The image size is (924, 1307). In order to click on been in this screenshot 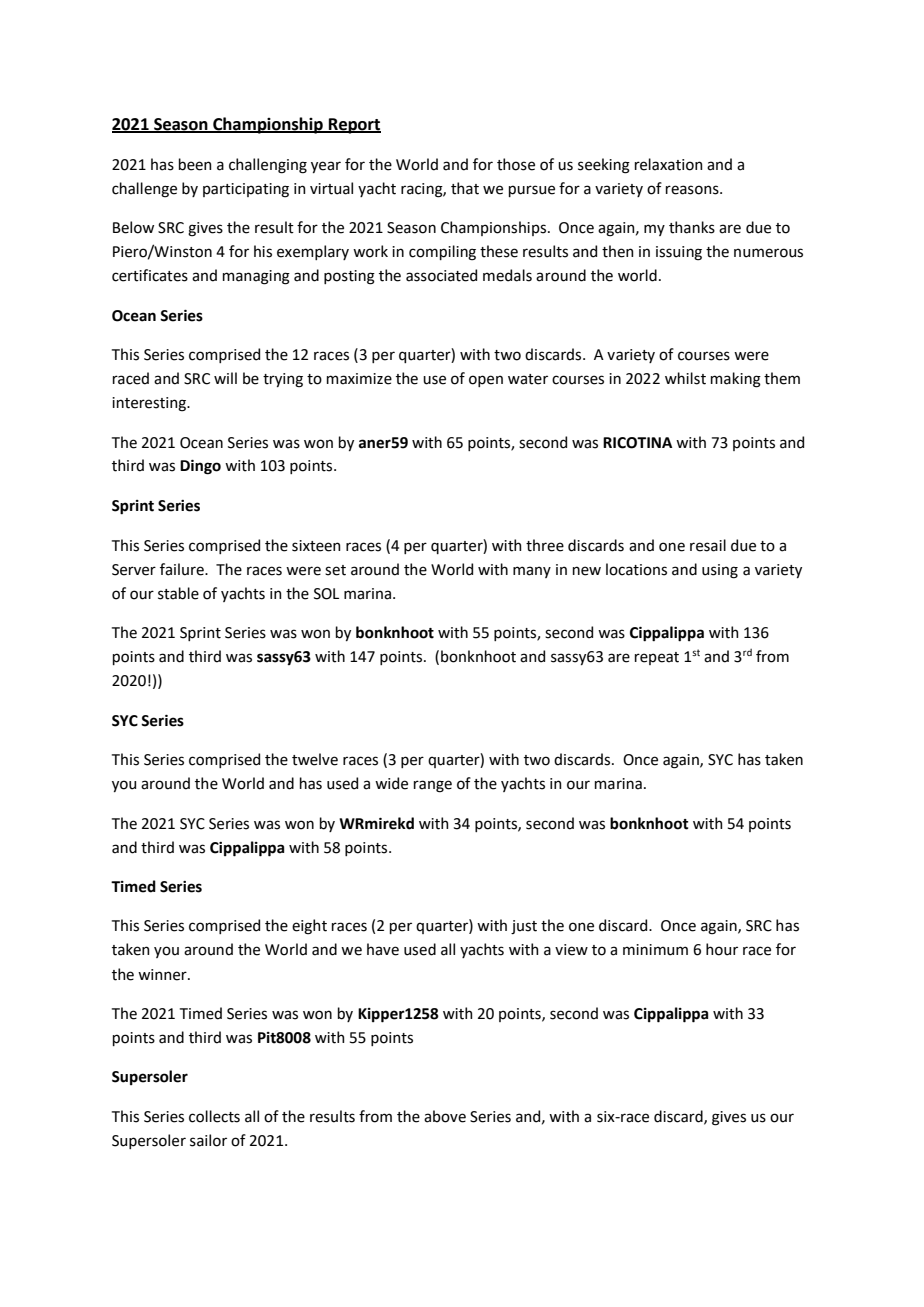, I will do `click(195, 164)`.
